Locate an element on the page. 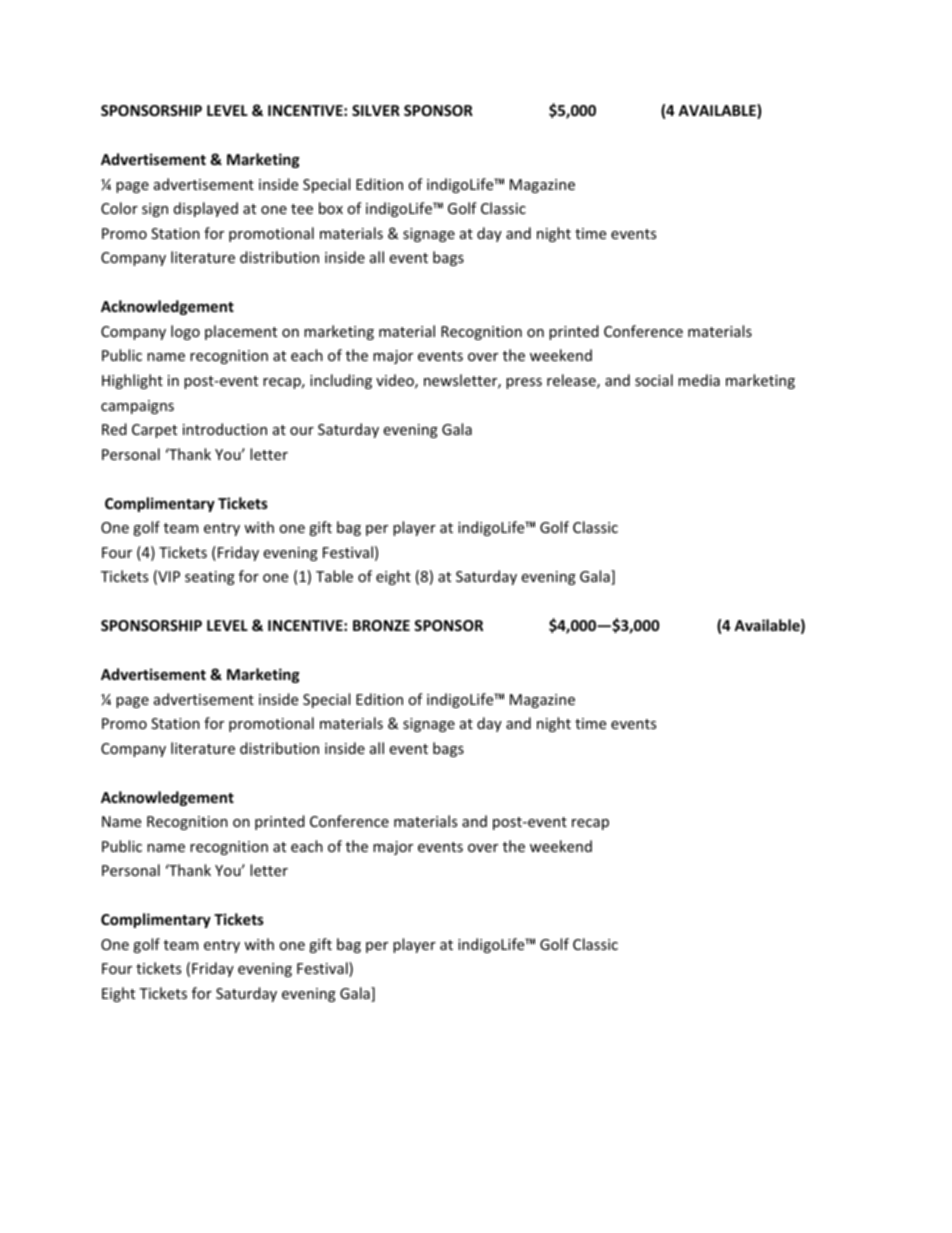 This image has width=952, height=1233. tee is located at coordinates (302, 209).
